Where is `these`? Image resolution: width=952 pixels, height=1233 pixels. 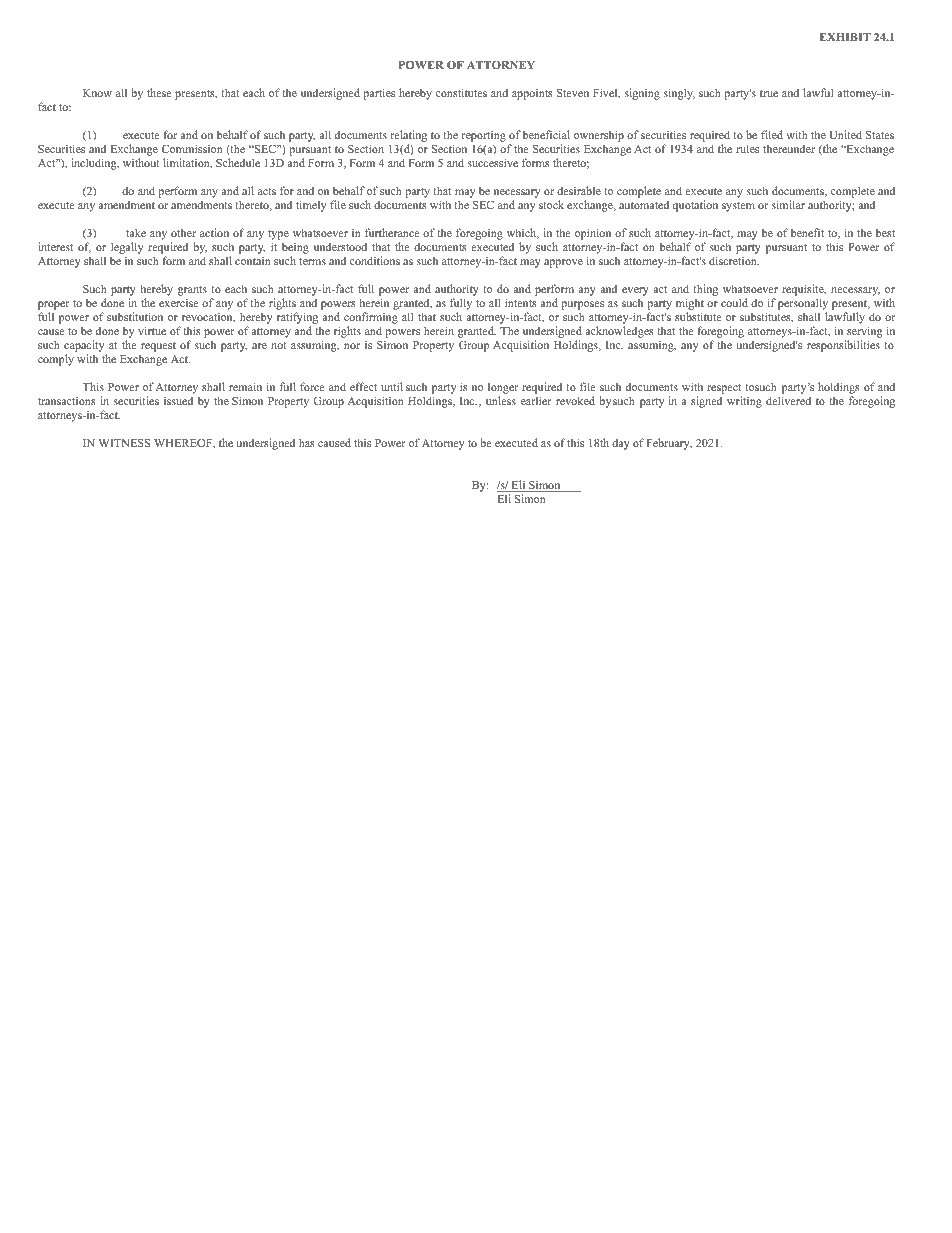 these is located at coordinates (159, 92).
